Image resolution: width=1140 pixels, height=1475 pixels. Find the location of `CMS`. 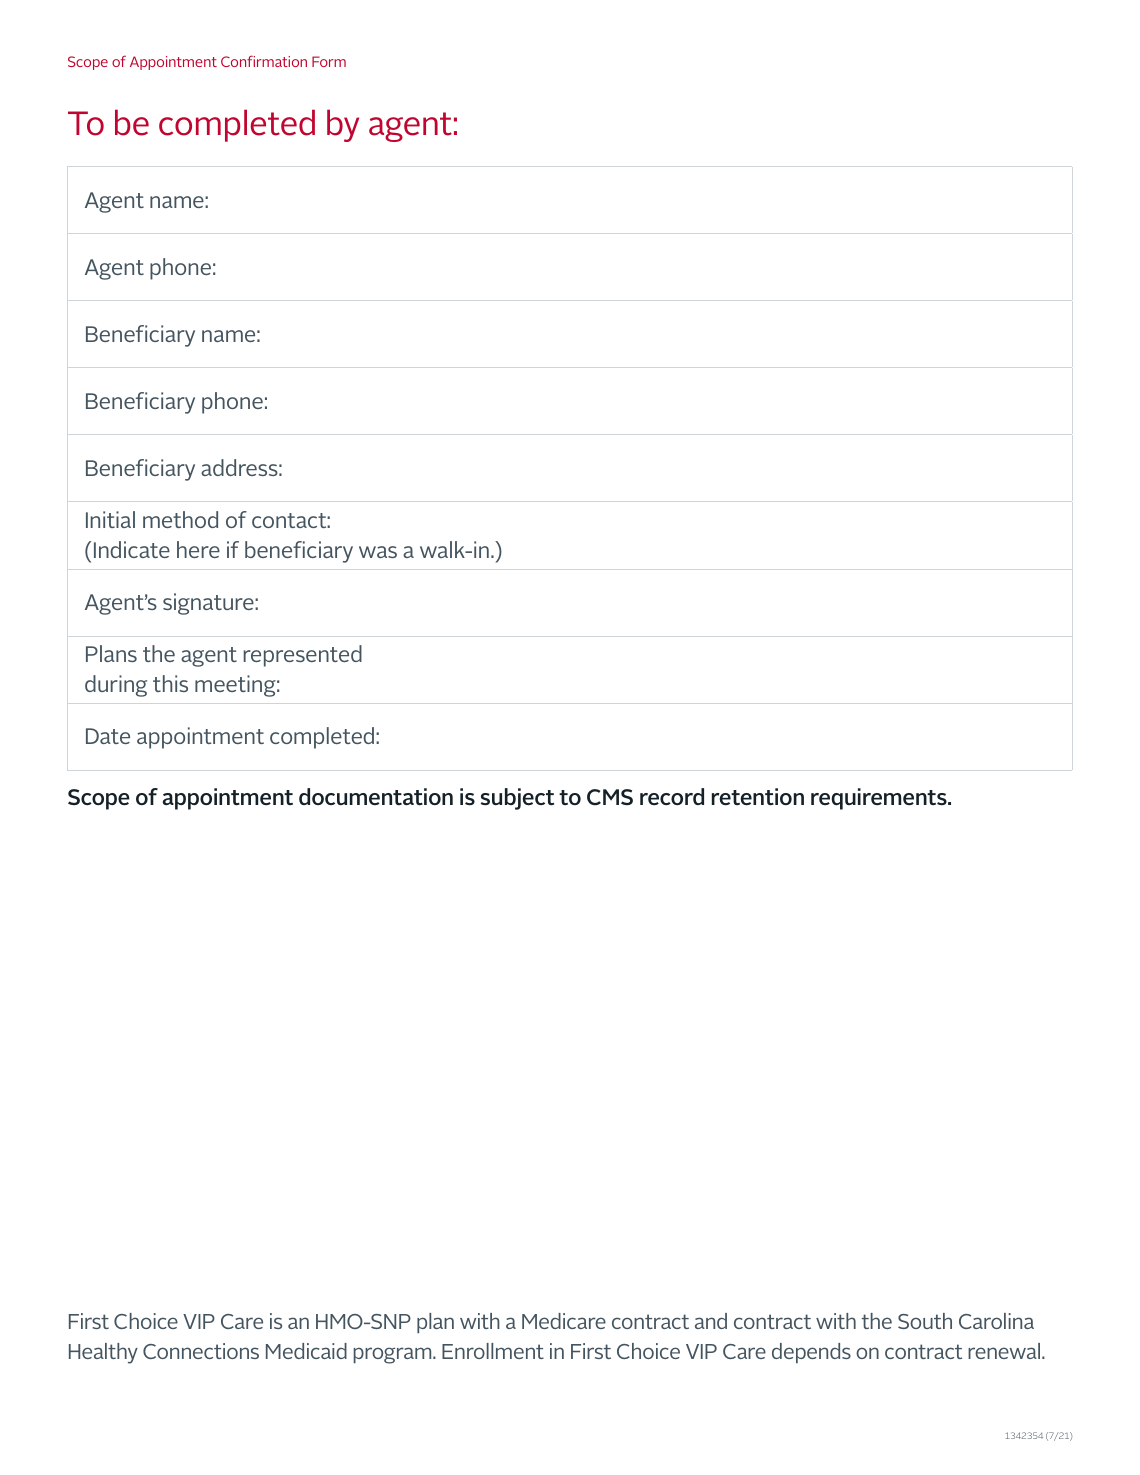

CMS is located at coordinates (610, 797).
